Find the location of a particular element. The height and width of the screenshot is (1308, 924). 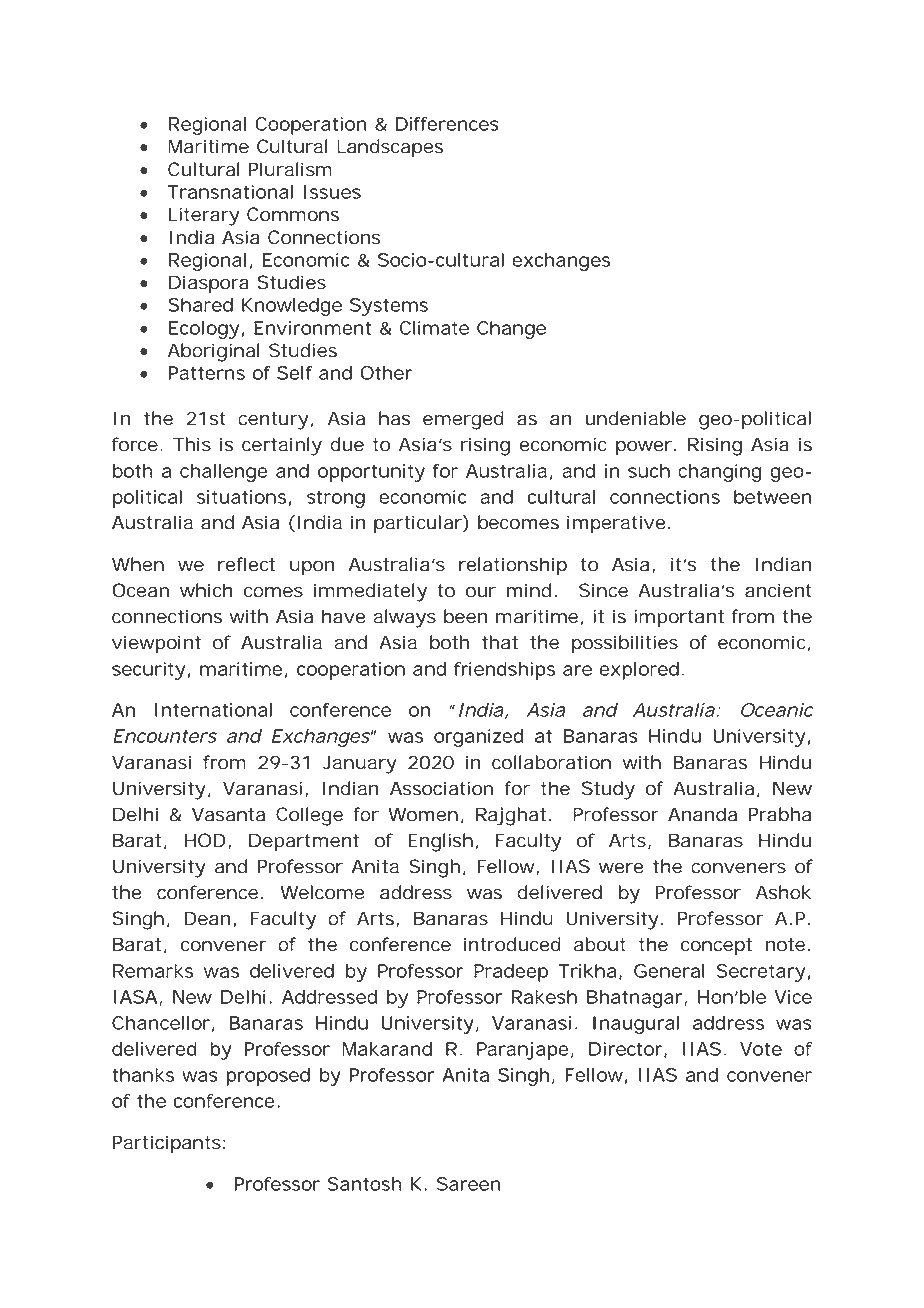

between is located at coordinates (772, 497).
